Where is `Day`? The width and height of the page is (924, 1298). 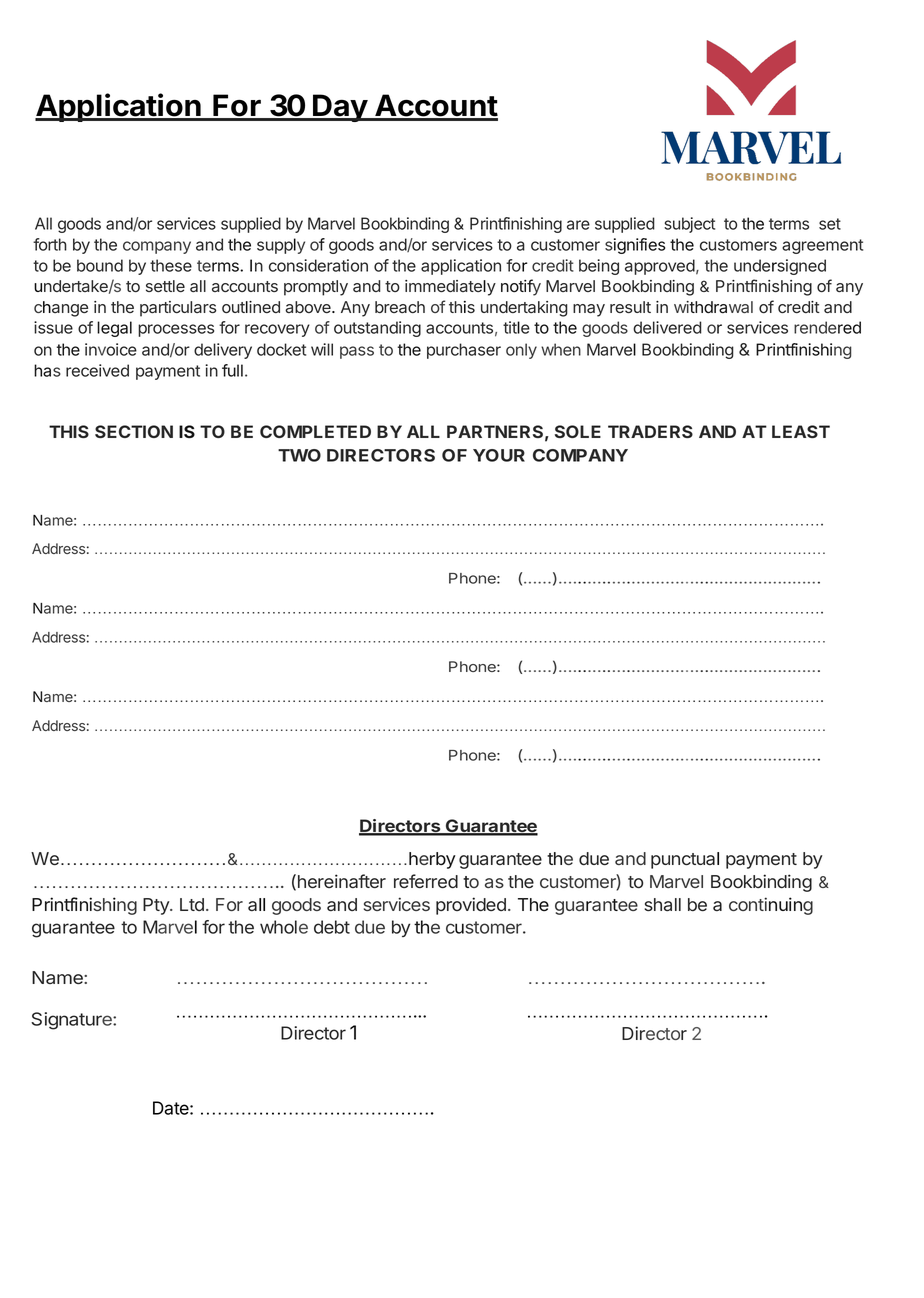
Day is located at coordinates (340, 108).
